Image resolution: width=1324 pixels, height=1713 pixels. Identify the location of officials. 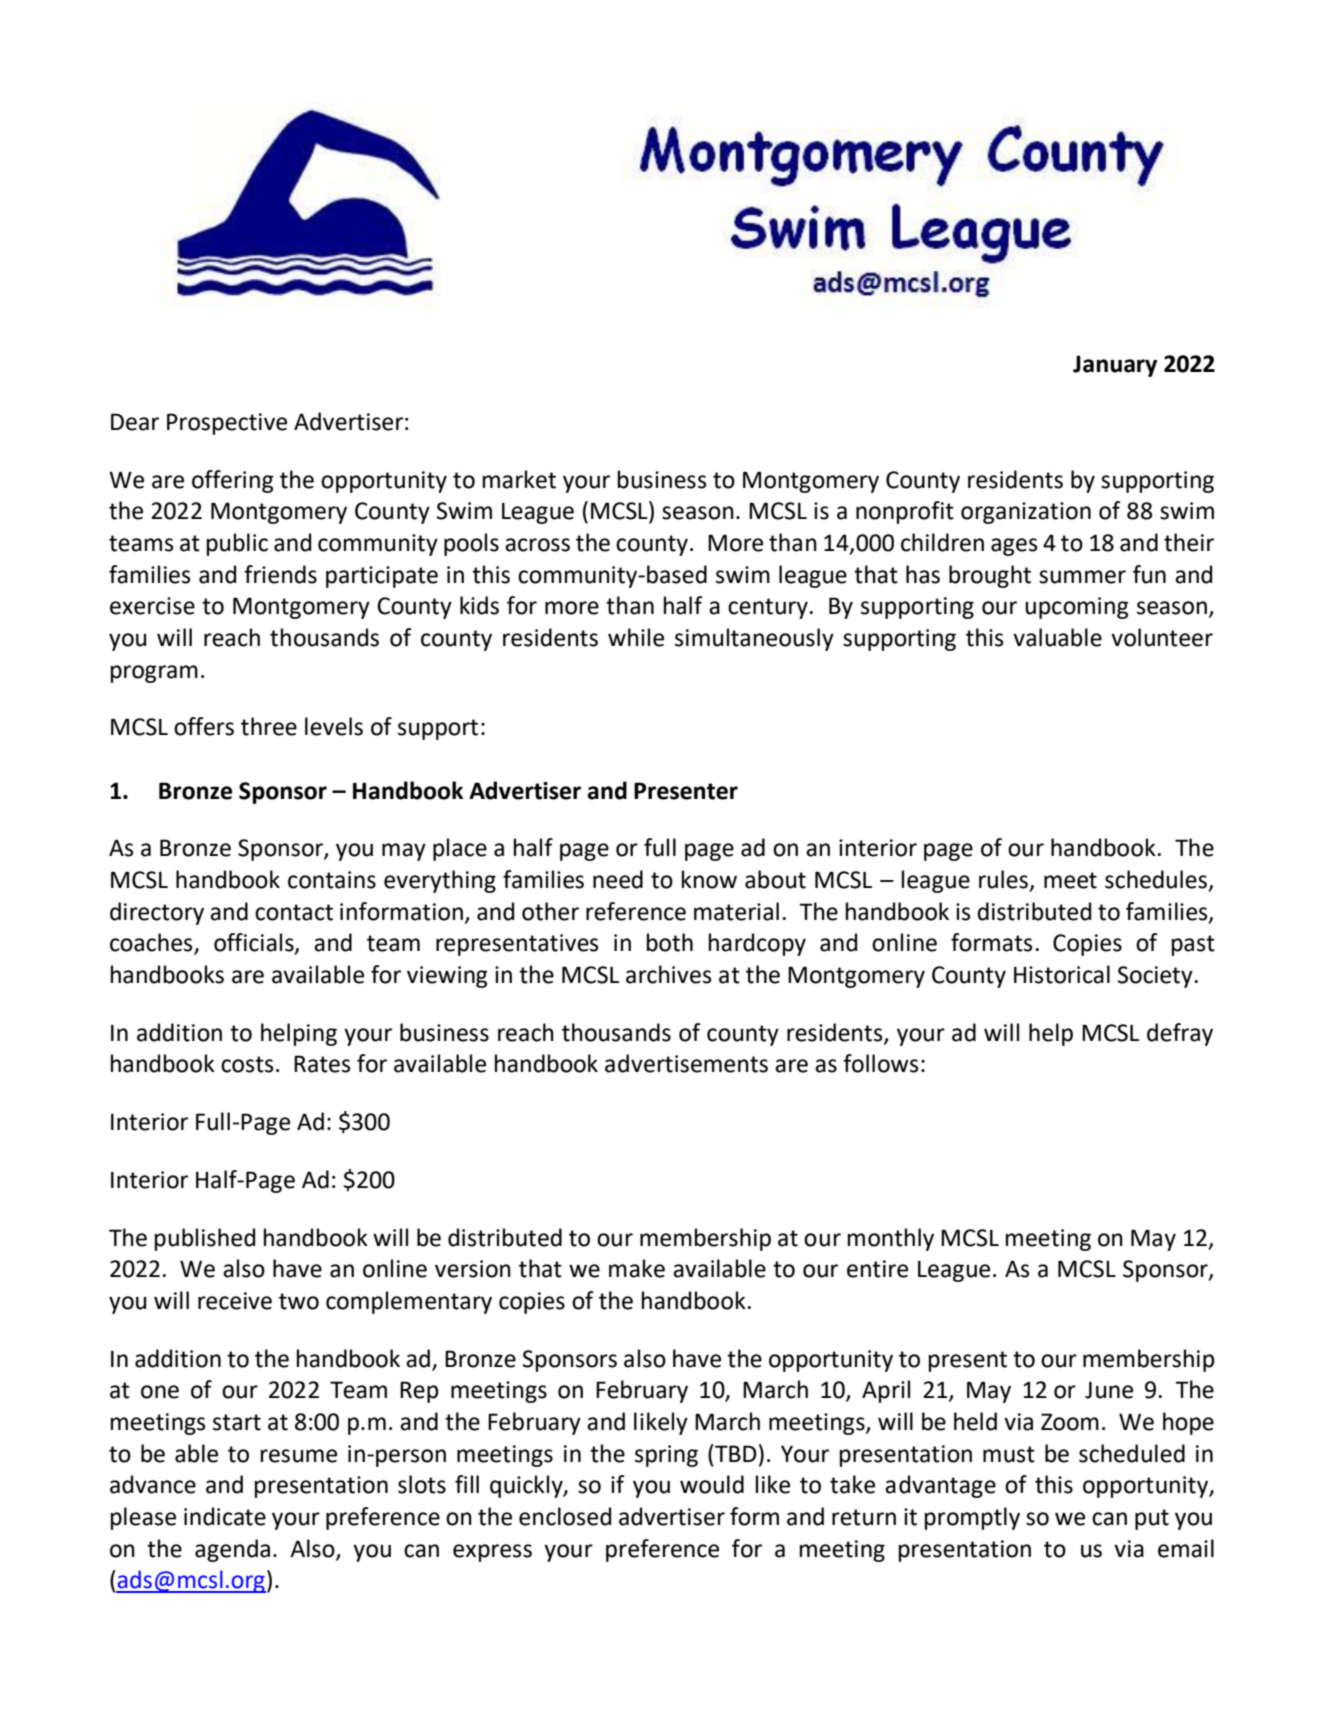
(255, 943).
